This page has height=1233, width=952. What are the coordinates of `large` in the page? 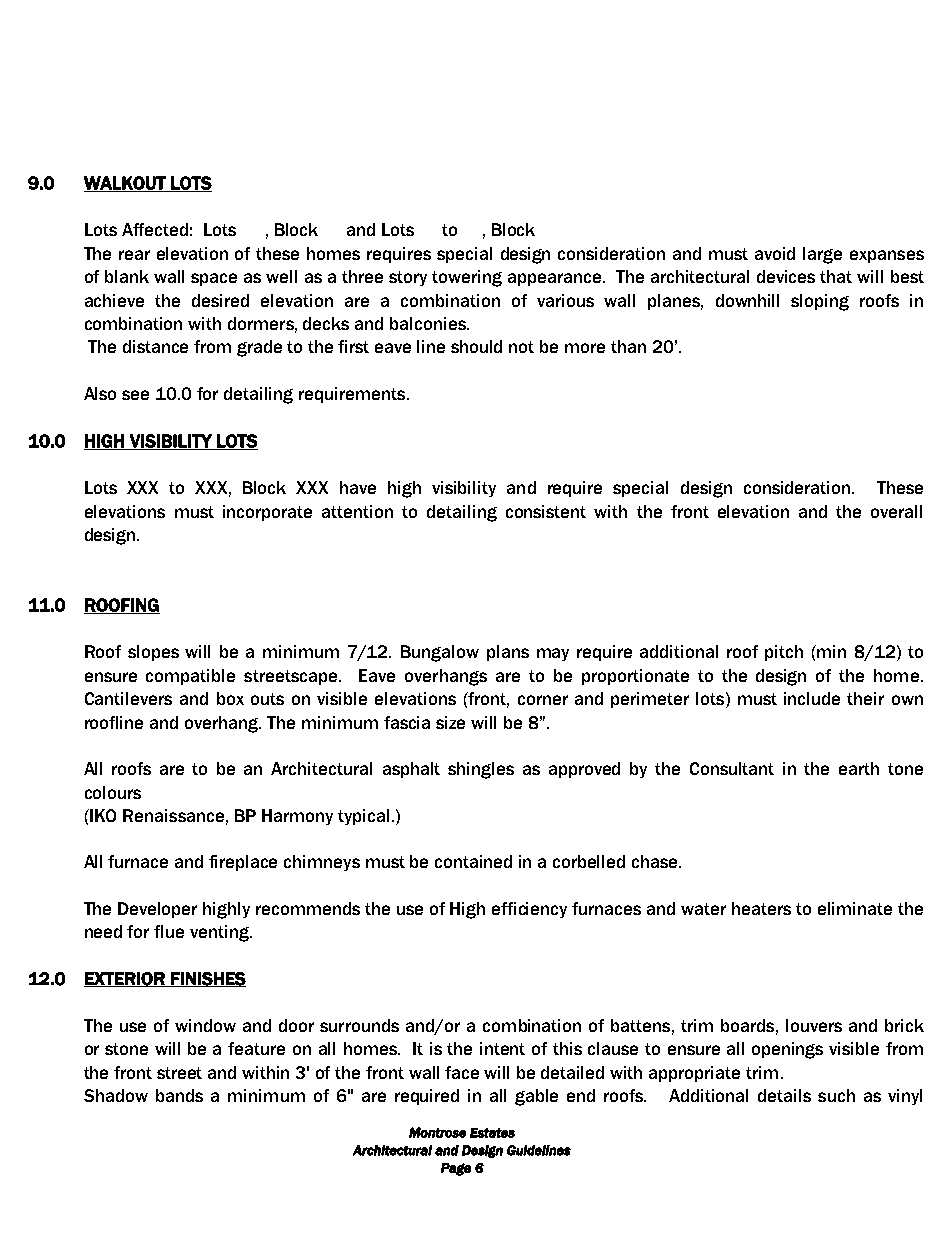 It's located at (822, 255).
